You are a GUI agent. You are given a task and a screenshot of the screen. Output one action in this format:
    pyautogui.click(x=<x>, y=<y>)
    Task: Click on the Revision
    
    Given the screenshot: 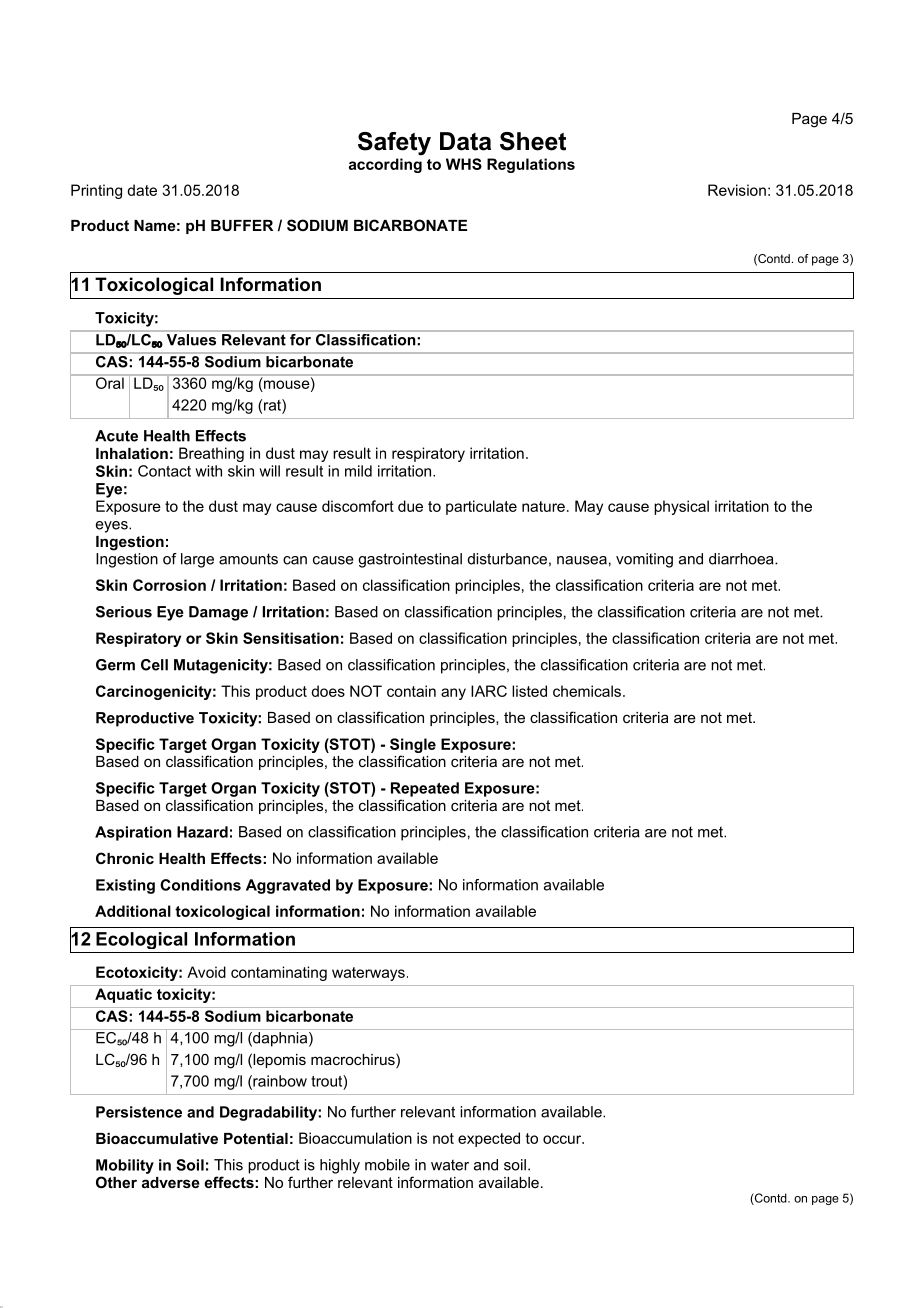 What is the action you would take?
    pyautogui.click(x=737, y=190)
